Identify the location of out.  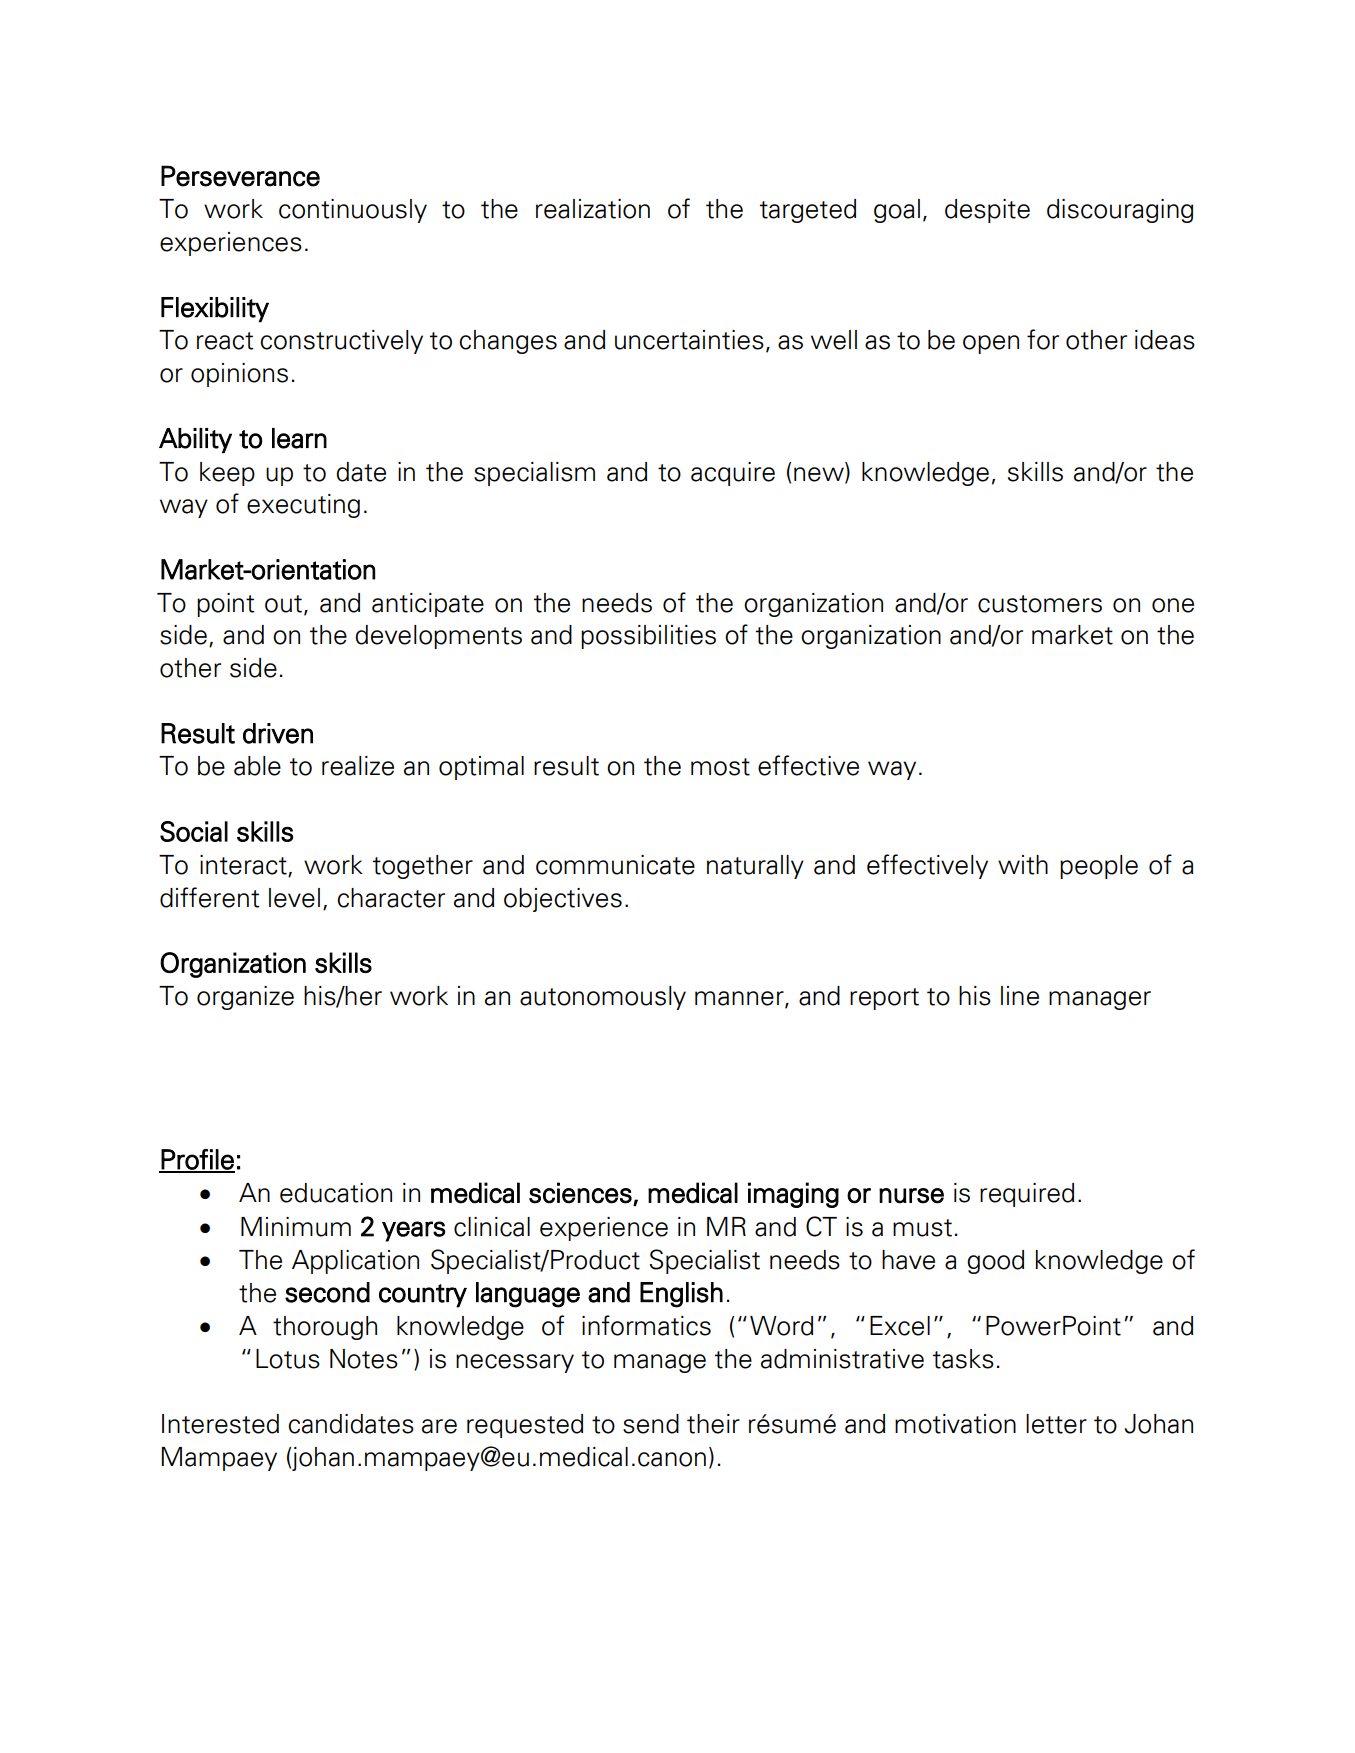
(283, 604).
